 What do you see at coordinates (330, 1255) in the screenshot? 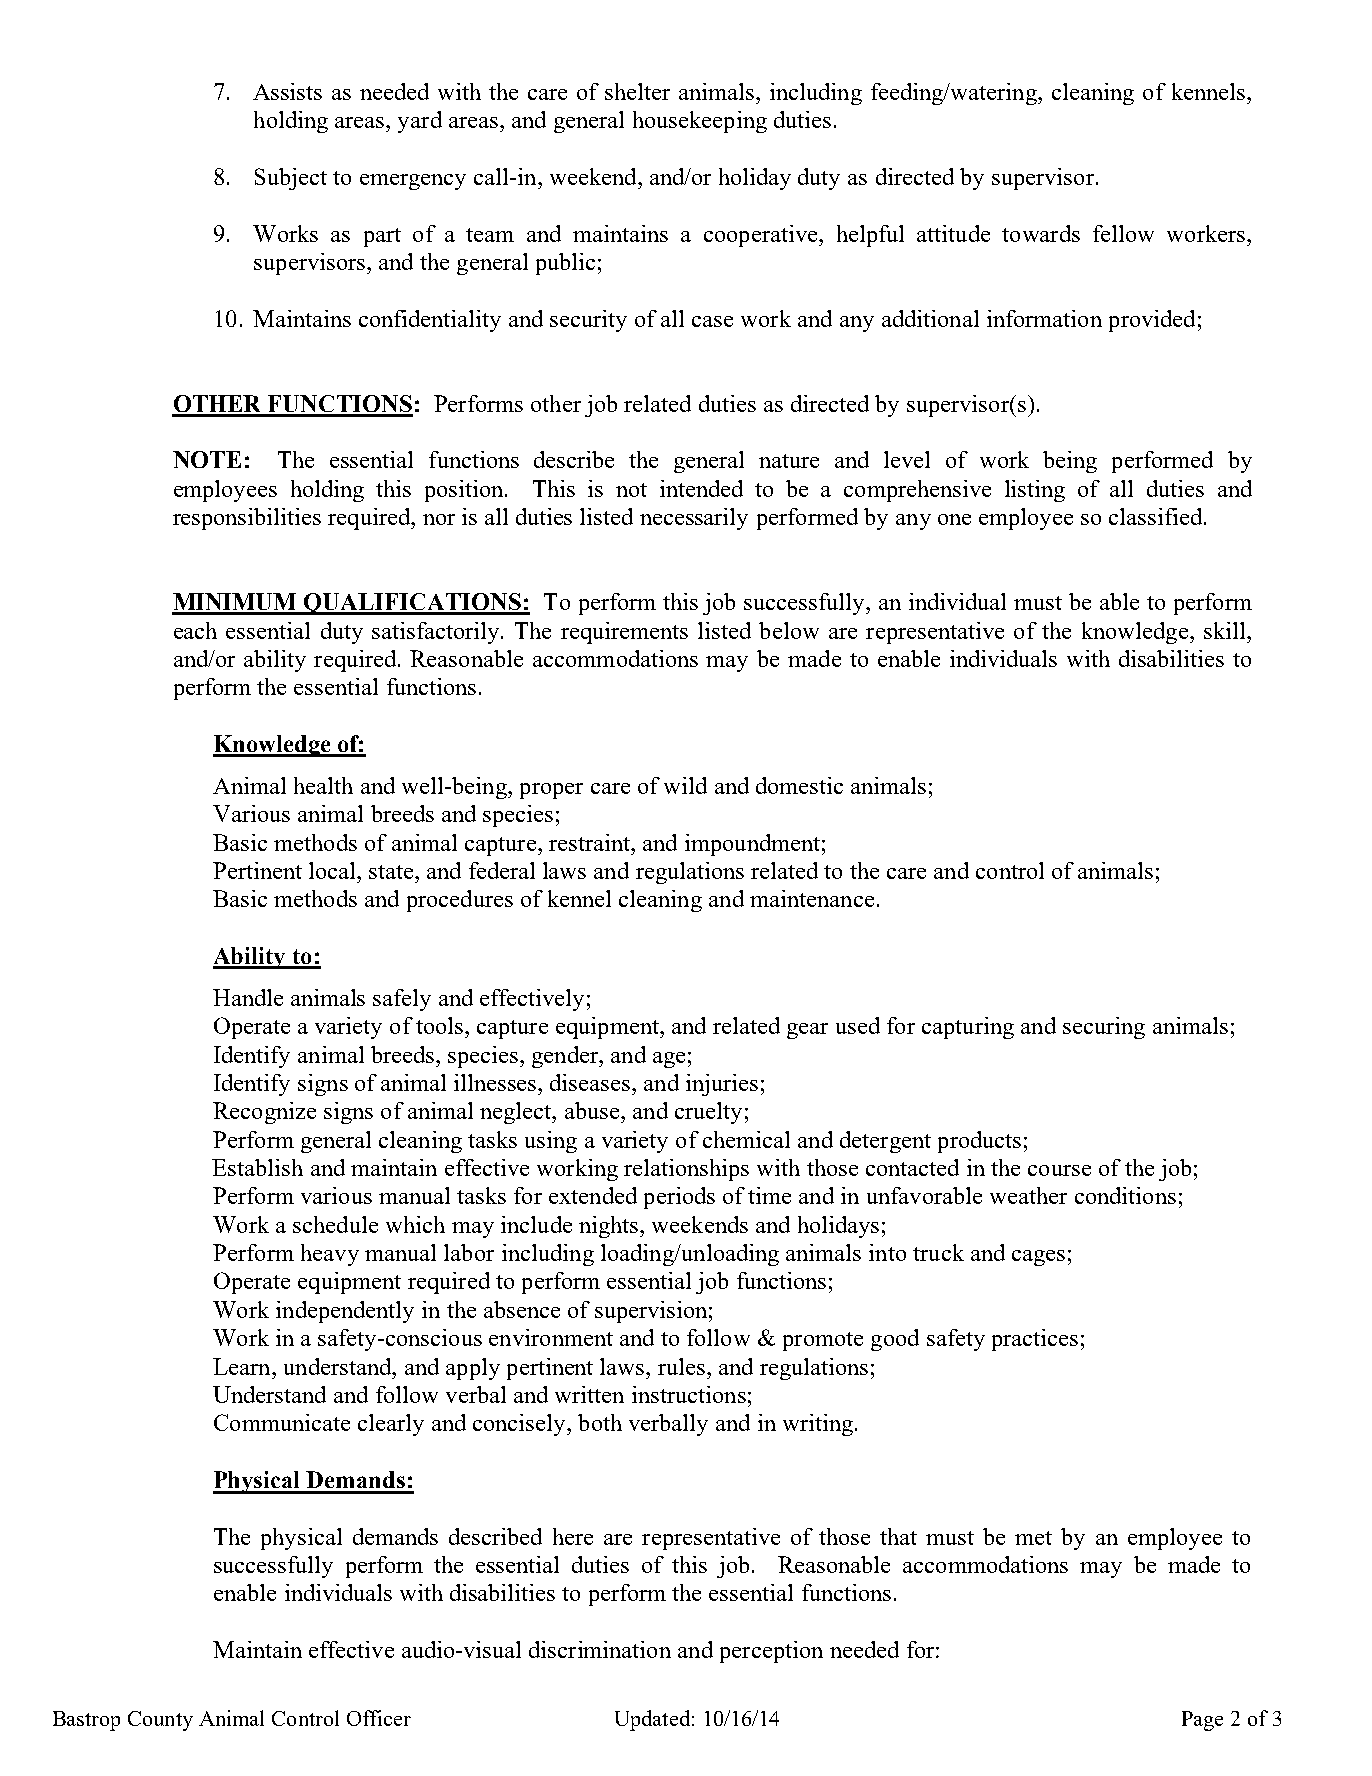
I see `heavy` at bounding box center [330, 1255].
